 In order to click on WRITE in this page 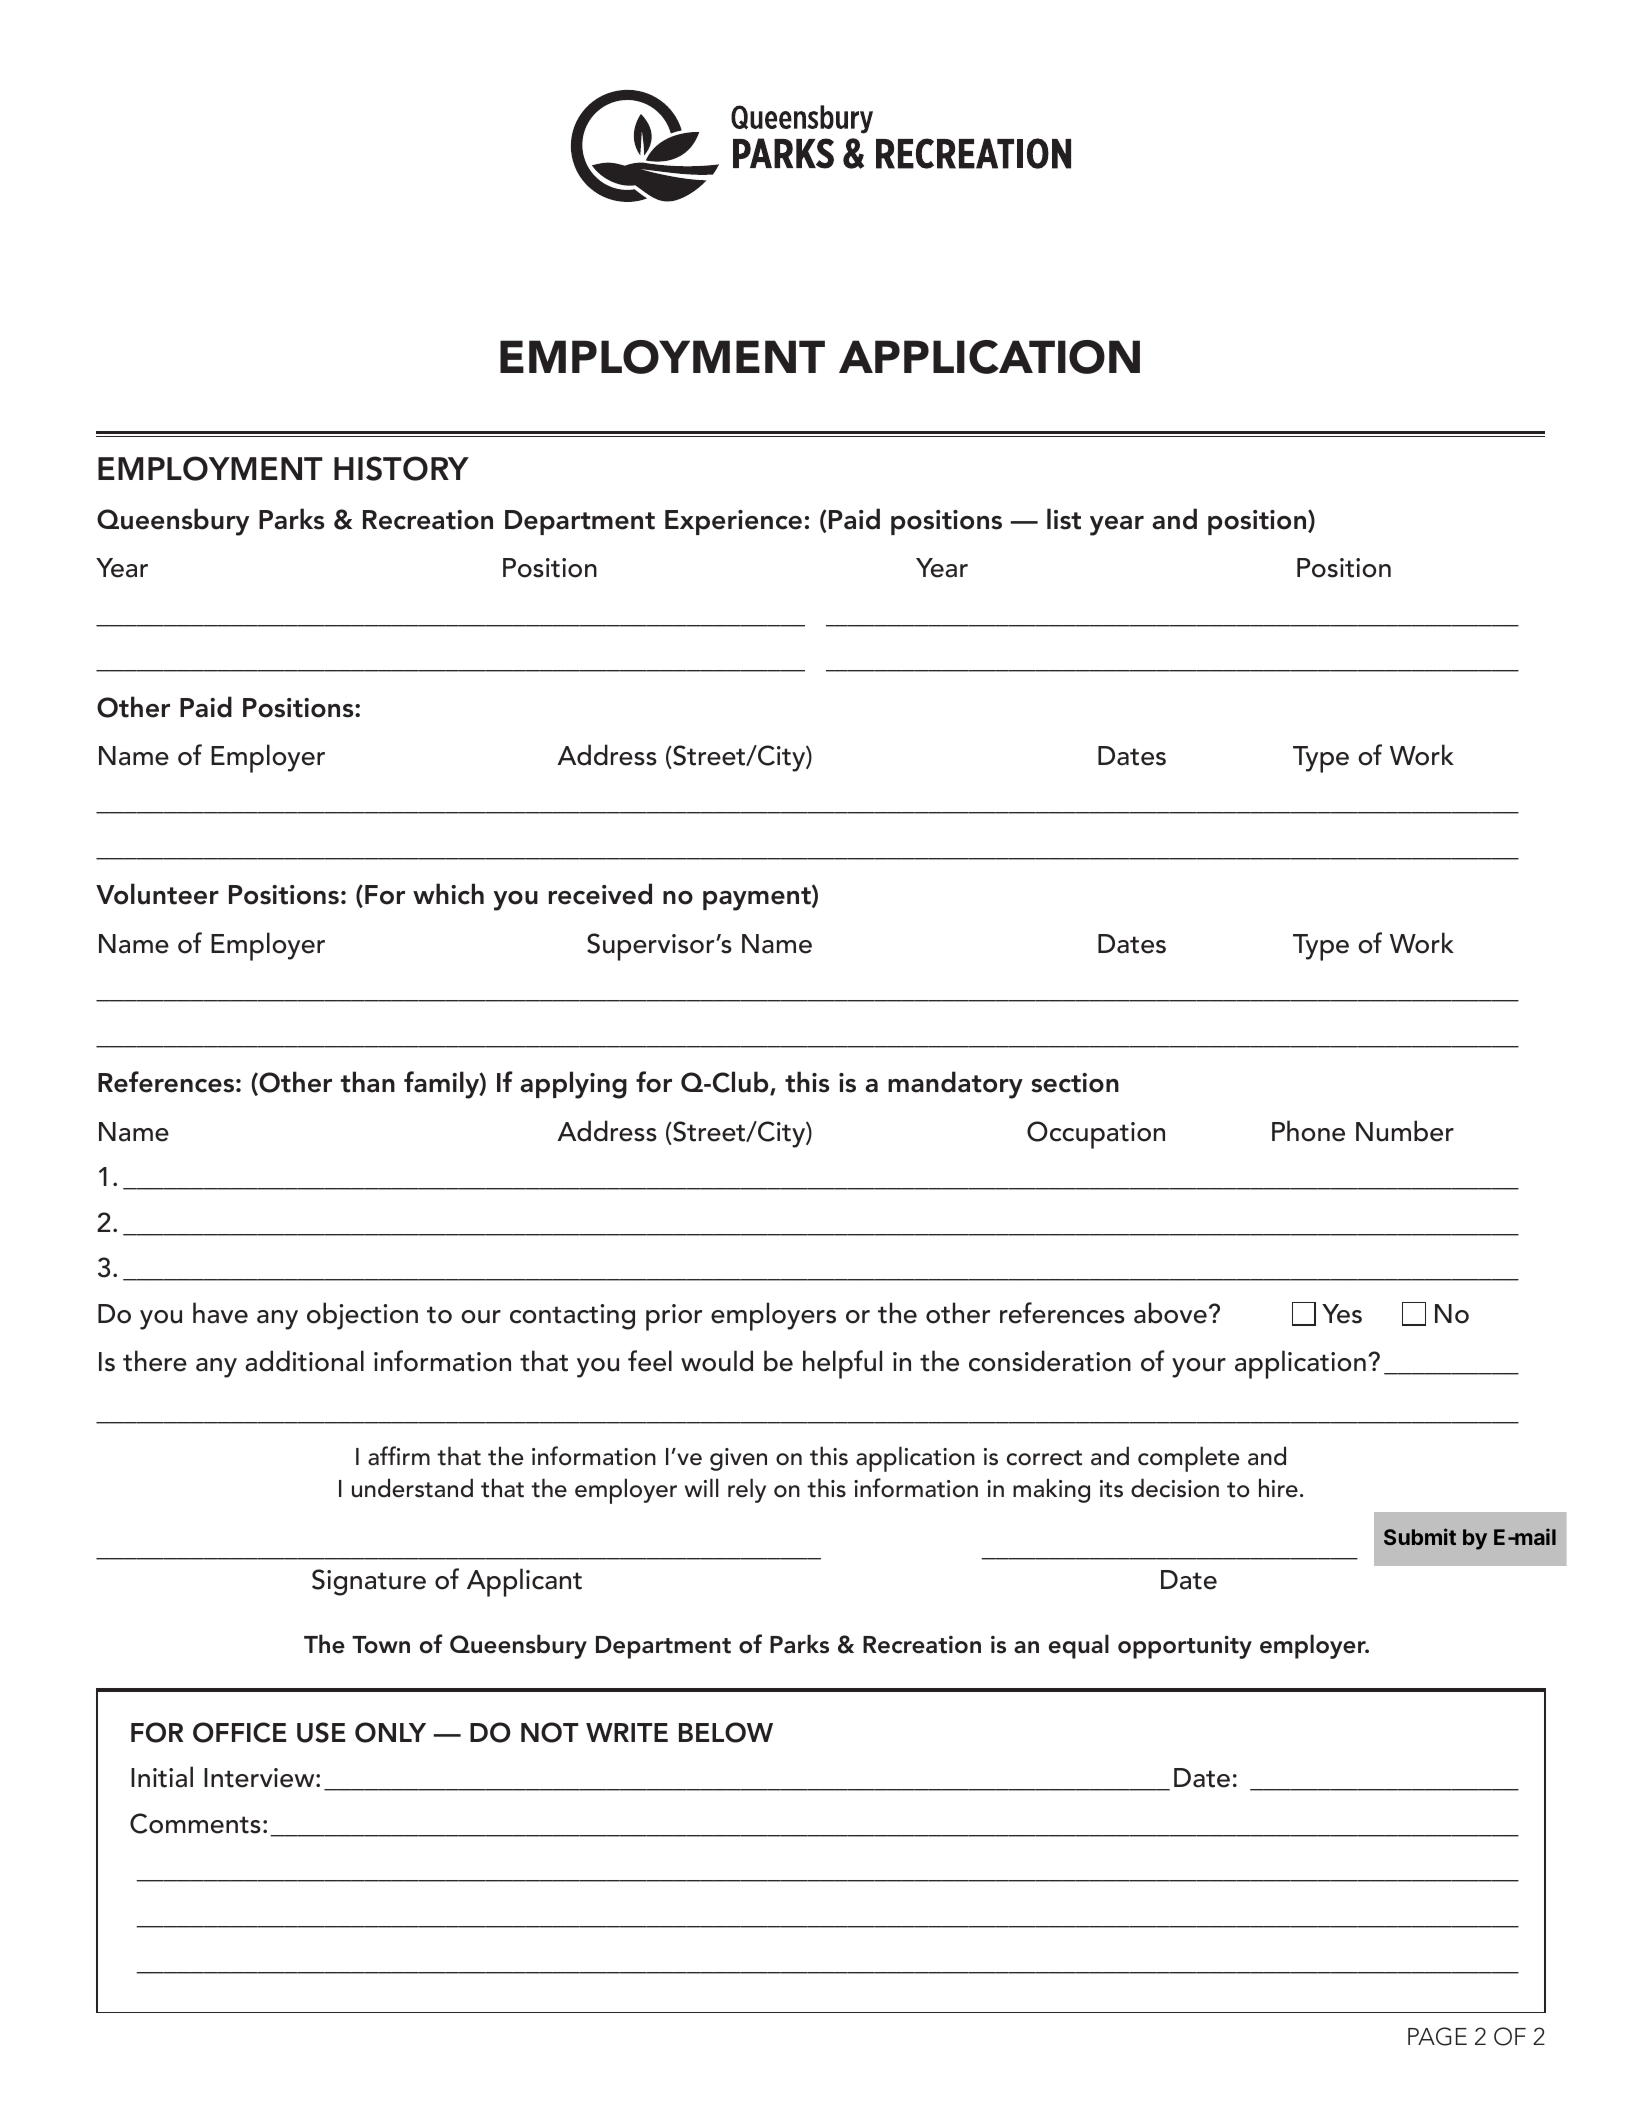, I will do `click(627, 1732)`.
